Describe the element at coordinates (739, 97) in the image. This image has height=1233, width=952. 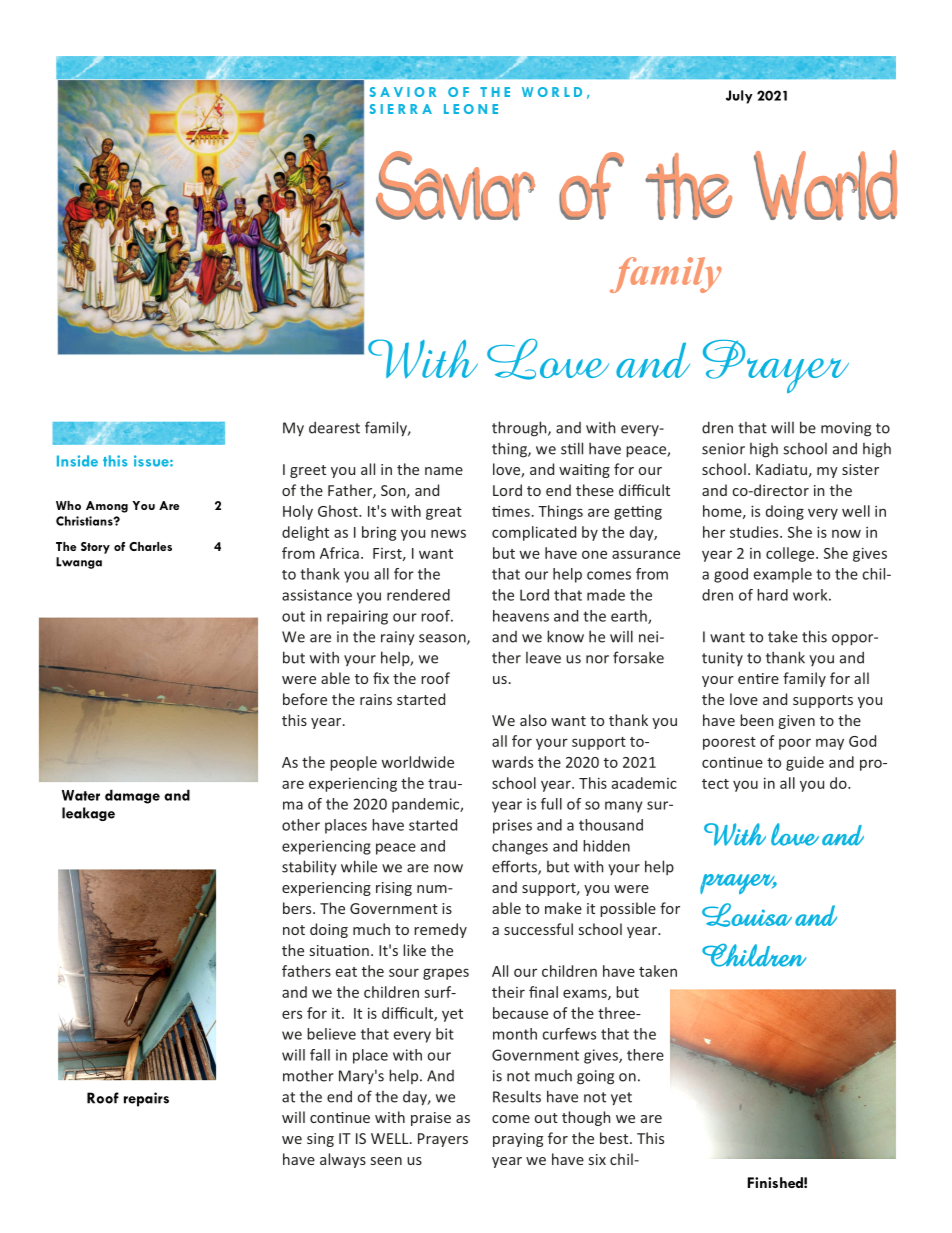
I see `July` at that location.
